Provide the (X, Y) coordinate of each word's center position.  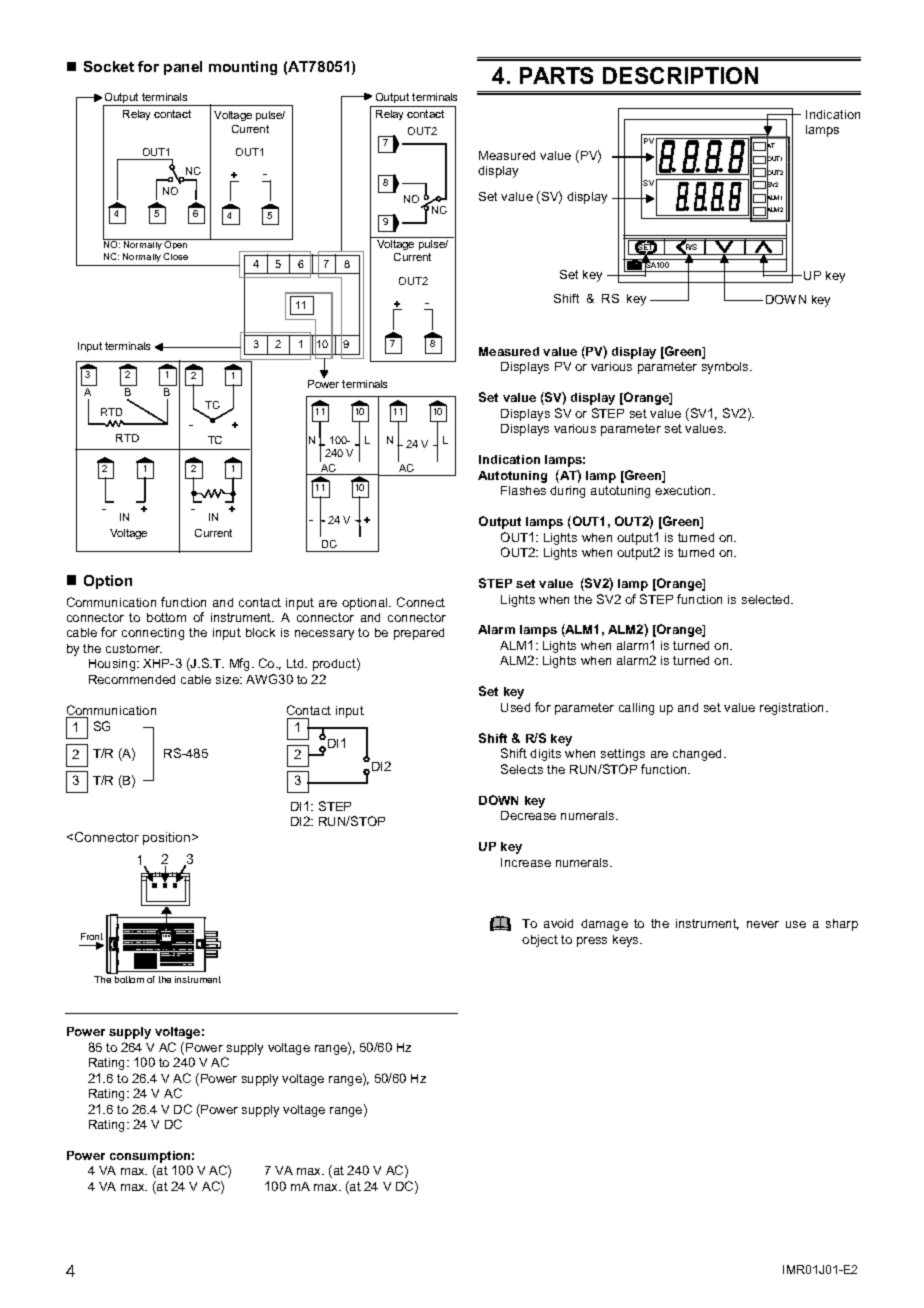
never (763, 924)
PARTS (556, 75)
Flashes (523, 490)
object (540, 941)
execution (684, 490)
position (168, 838)
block (260, 632)
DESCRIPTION (680, 75)
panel (183, 68)
